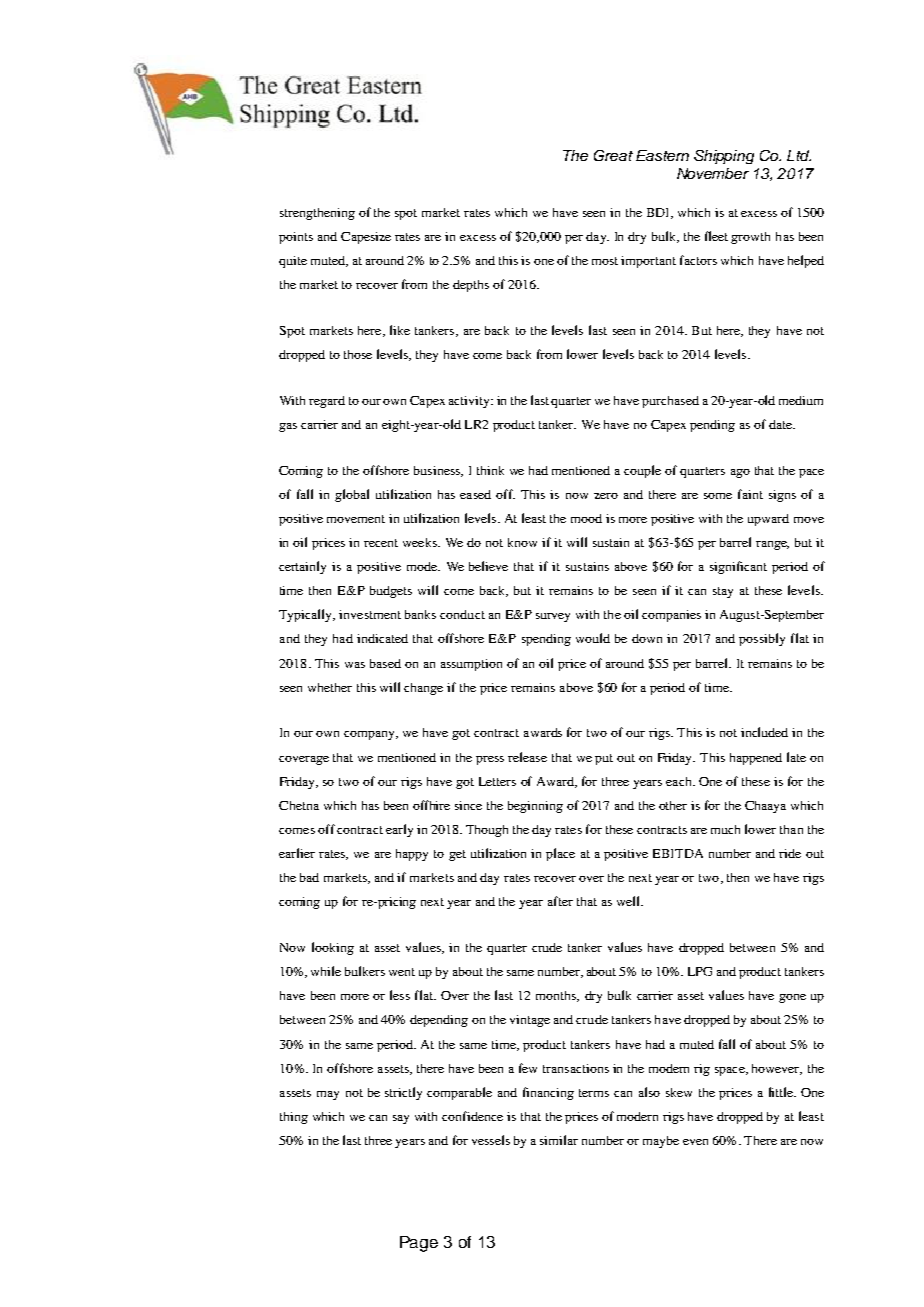 The image size is (924, 1307). I want to click on similar, so click(559, 1140).
